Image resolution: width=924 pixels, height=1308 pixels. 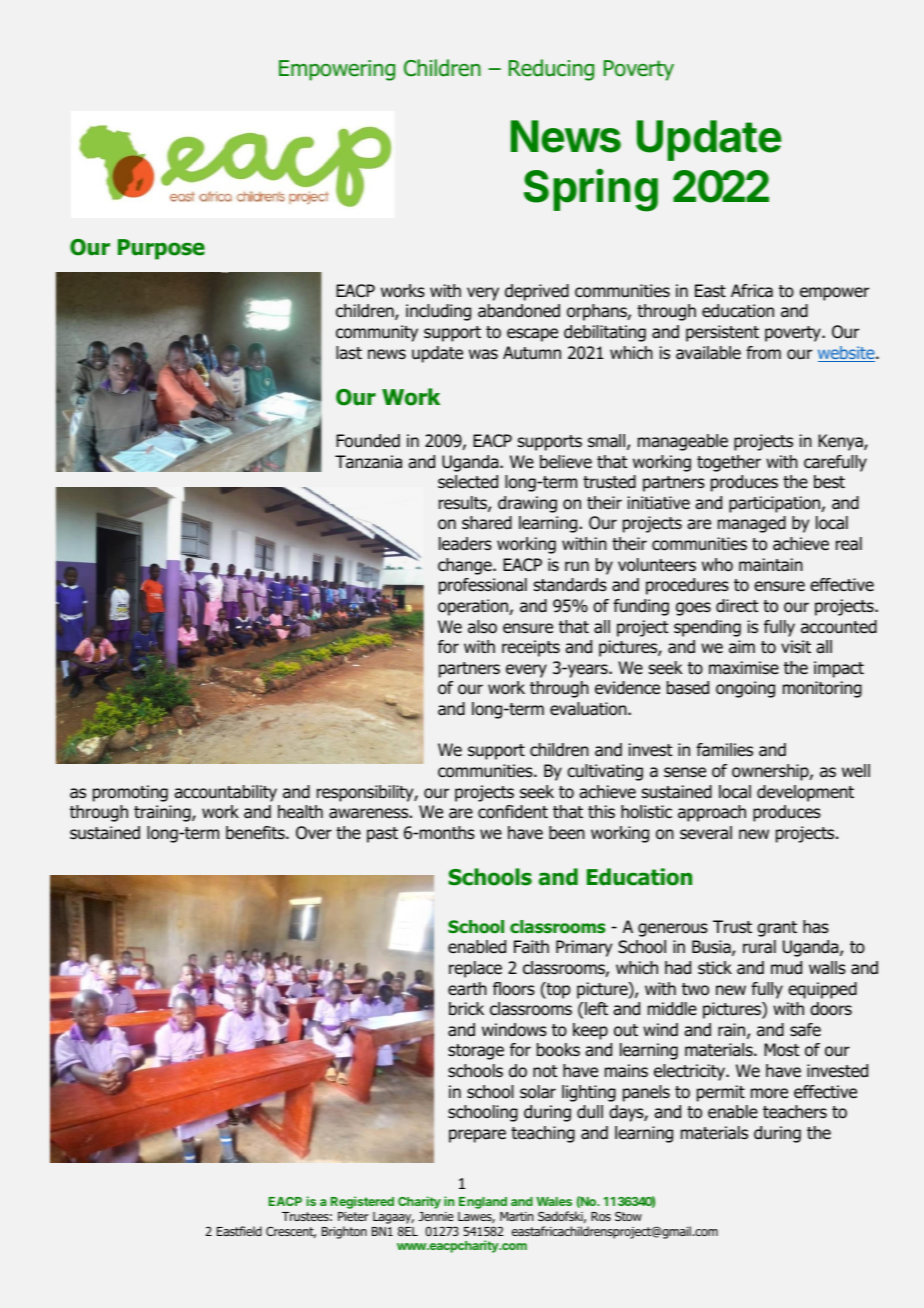 What do you see at coordinates (519, 311) in the screenshot?
I see `abandoned` at bounding box center [519, 311].
